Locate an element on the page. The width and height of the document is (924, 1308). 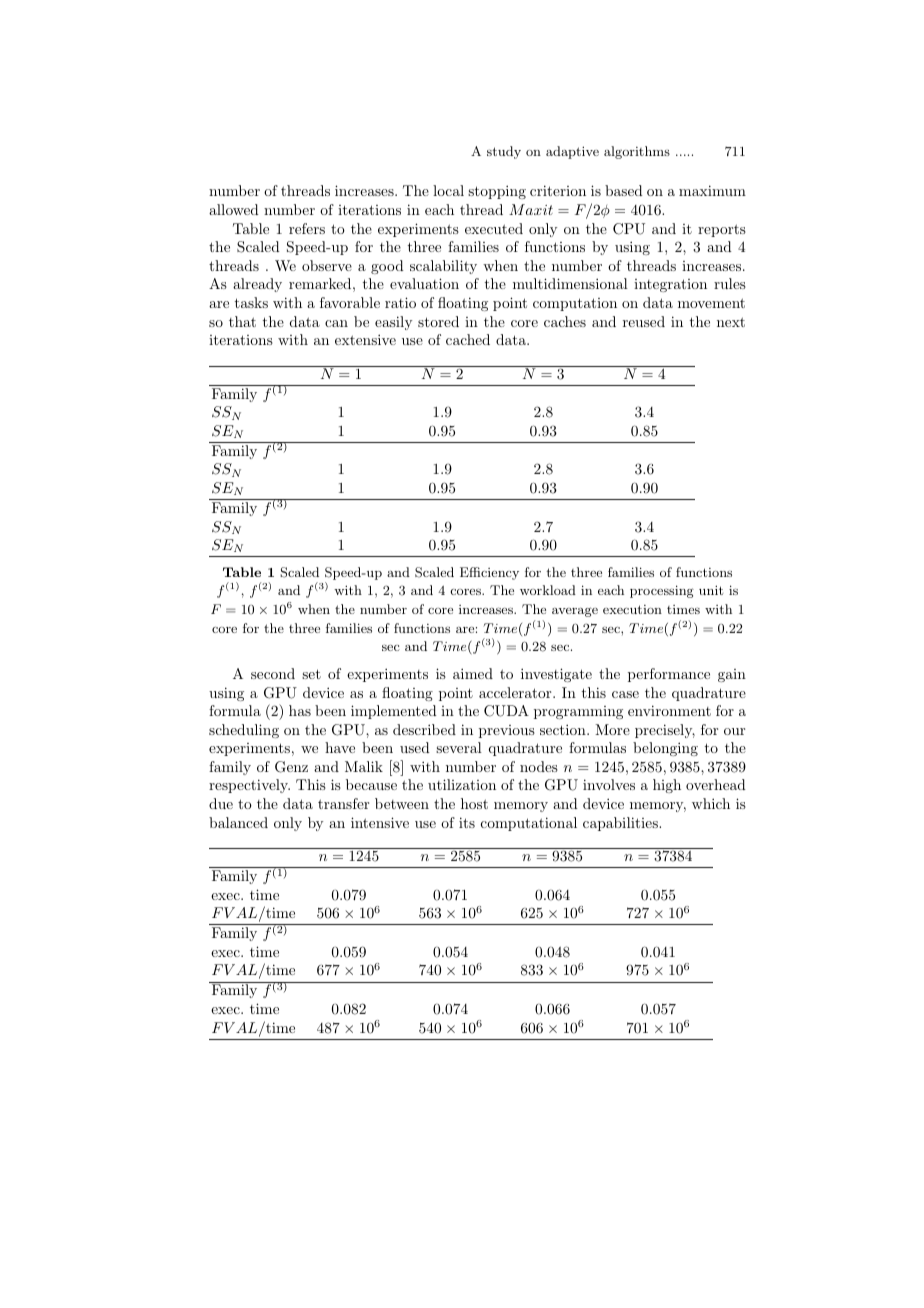
host is located at coordinates (474, 803).
